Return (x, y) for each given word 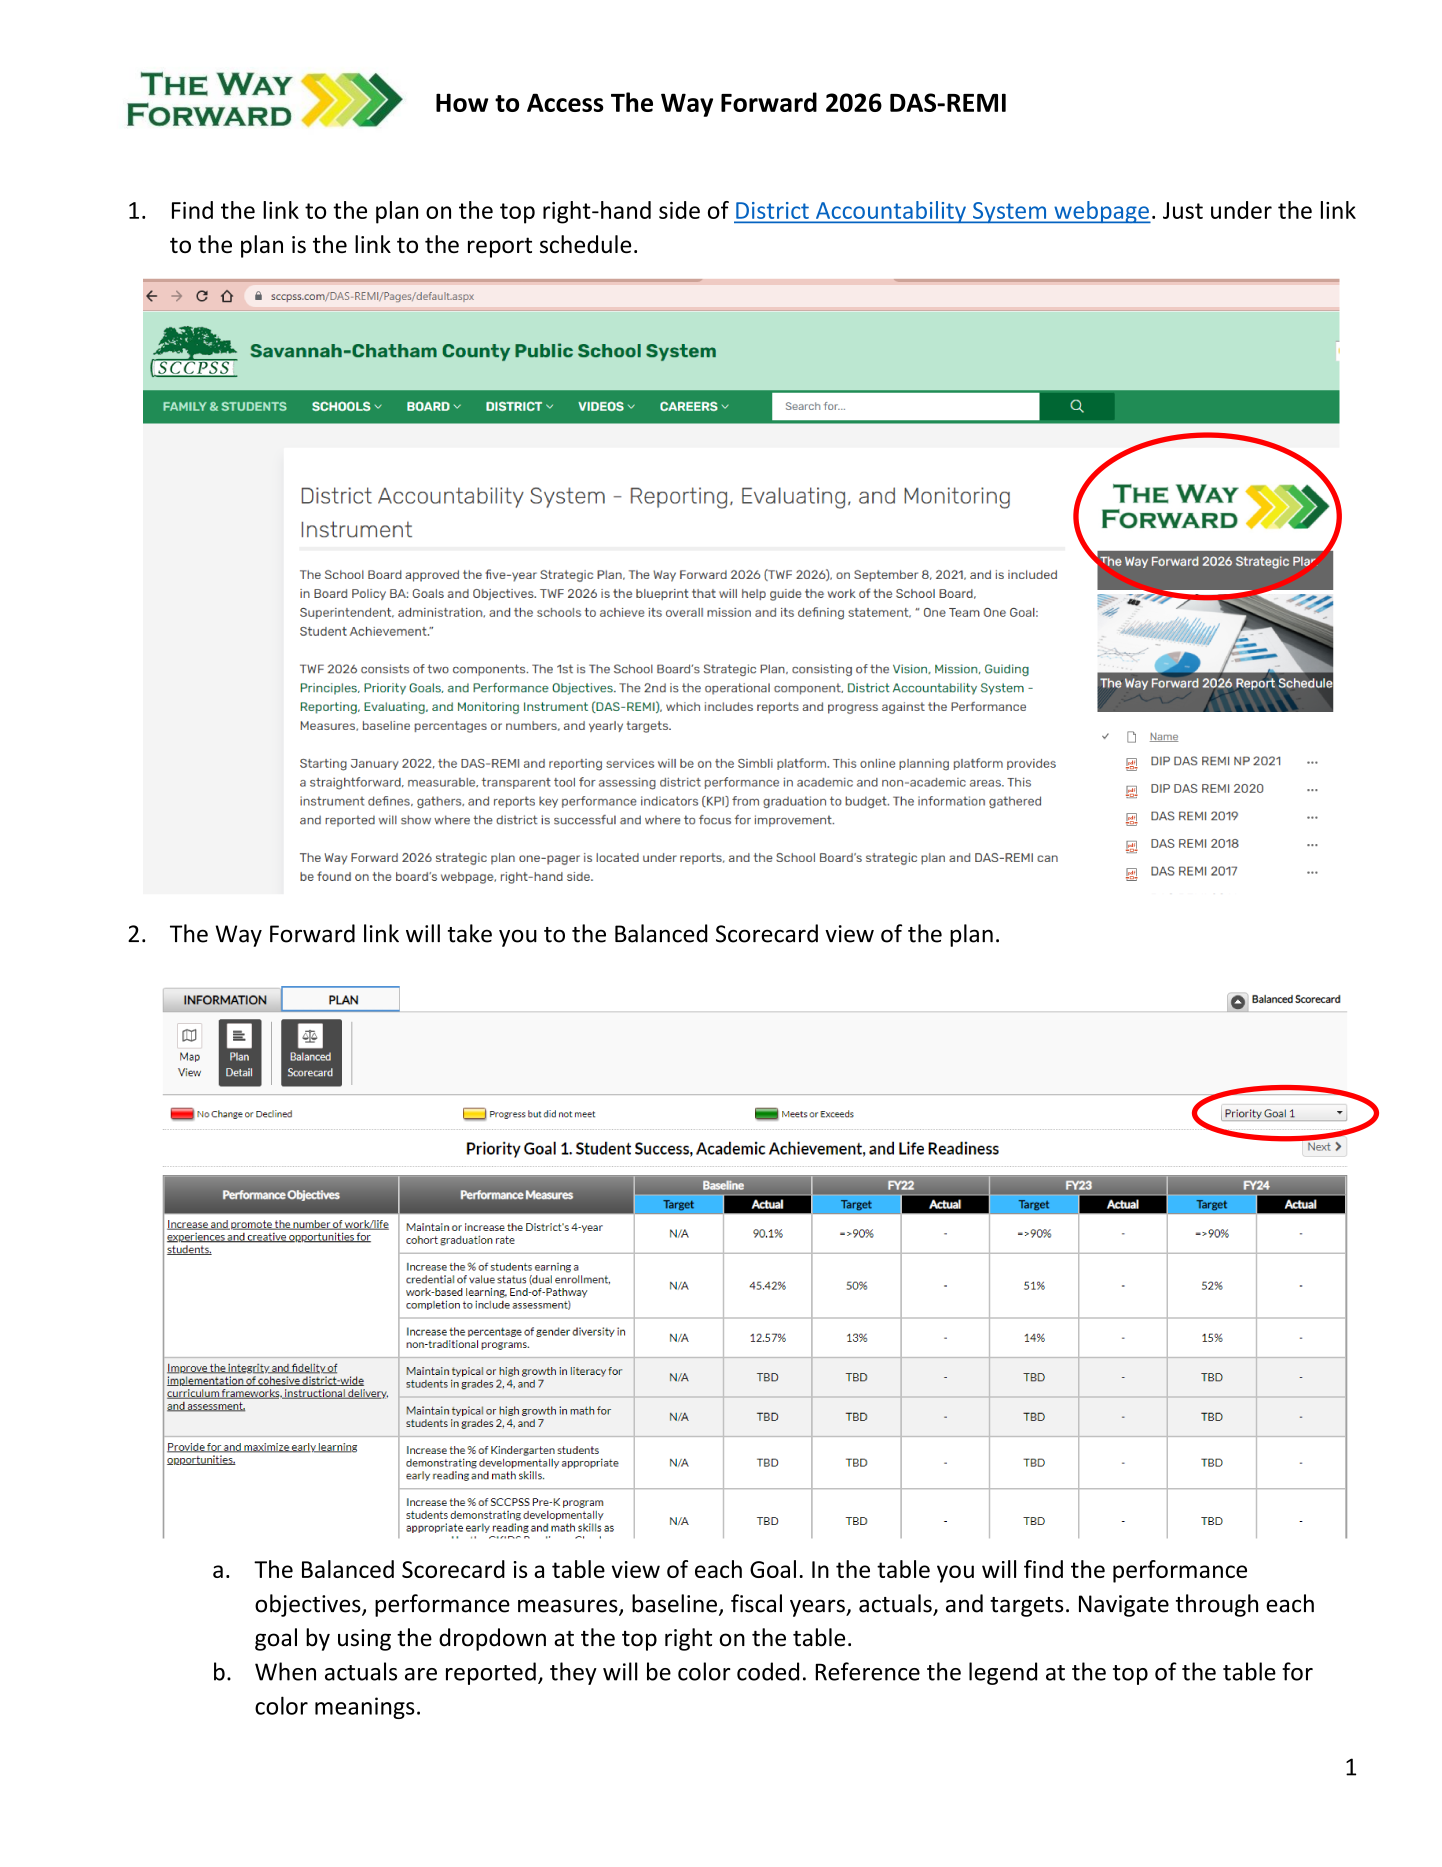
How (462, 102)
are (421, 1674)
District (772, 210)
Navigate (1124, 1606)
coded (768, 1671)
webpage (1101, 212)
